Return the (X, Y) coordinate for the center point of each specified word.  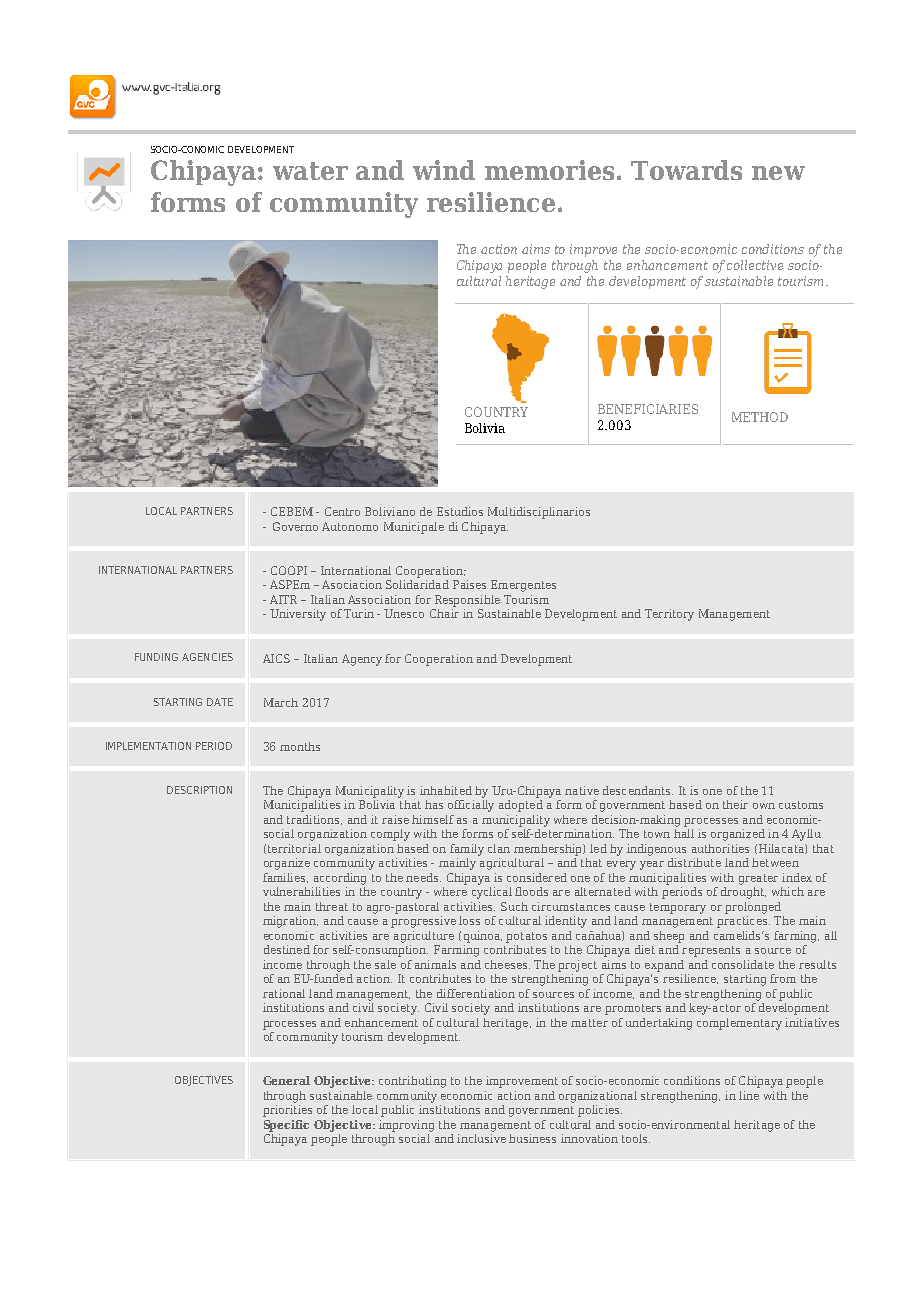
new (778, 173)
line (749, 1095)
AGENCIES (207, 657)
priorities (287, 1111)
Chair (444, 613)
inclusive (481, 1138)
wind (444, 170)
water (310, 171)
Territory (669, 615)
